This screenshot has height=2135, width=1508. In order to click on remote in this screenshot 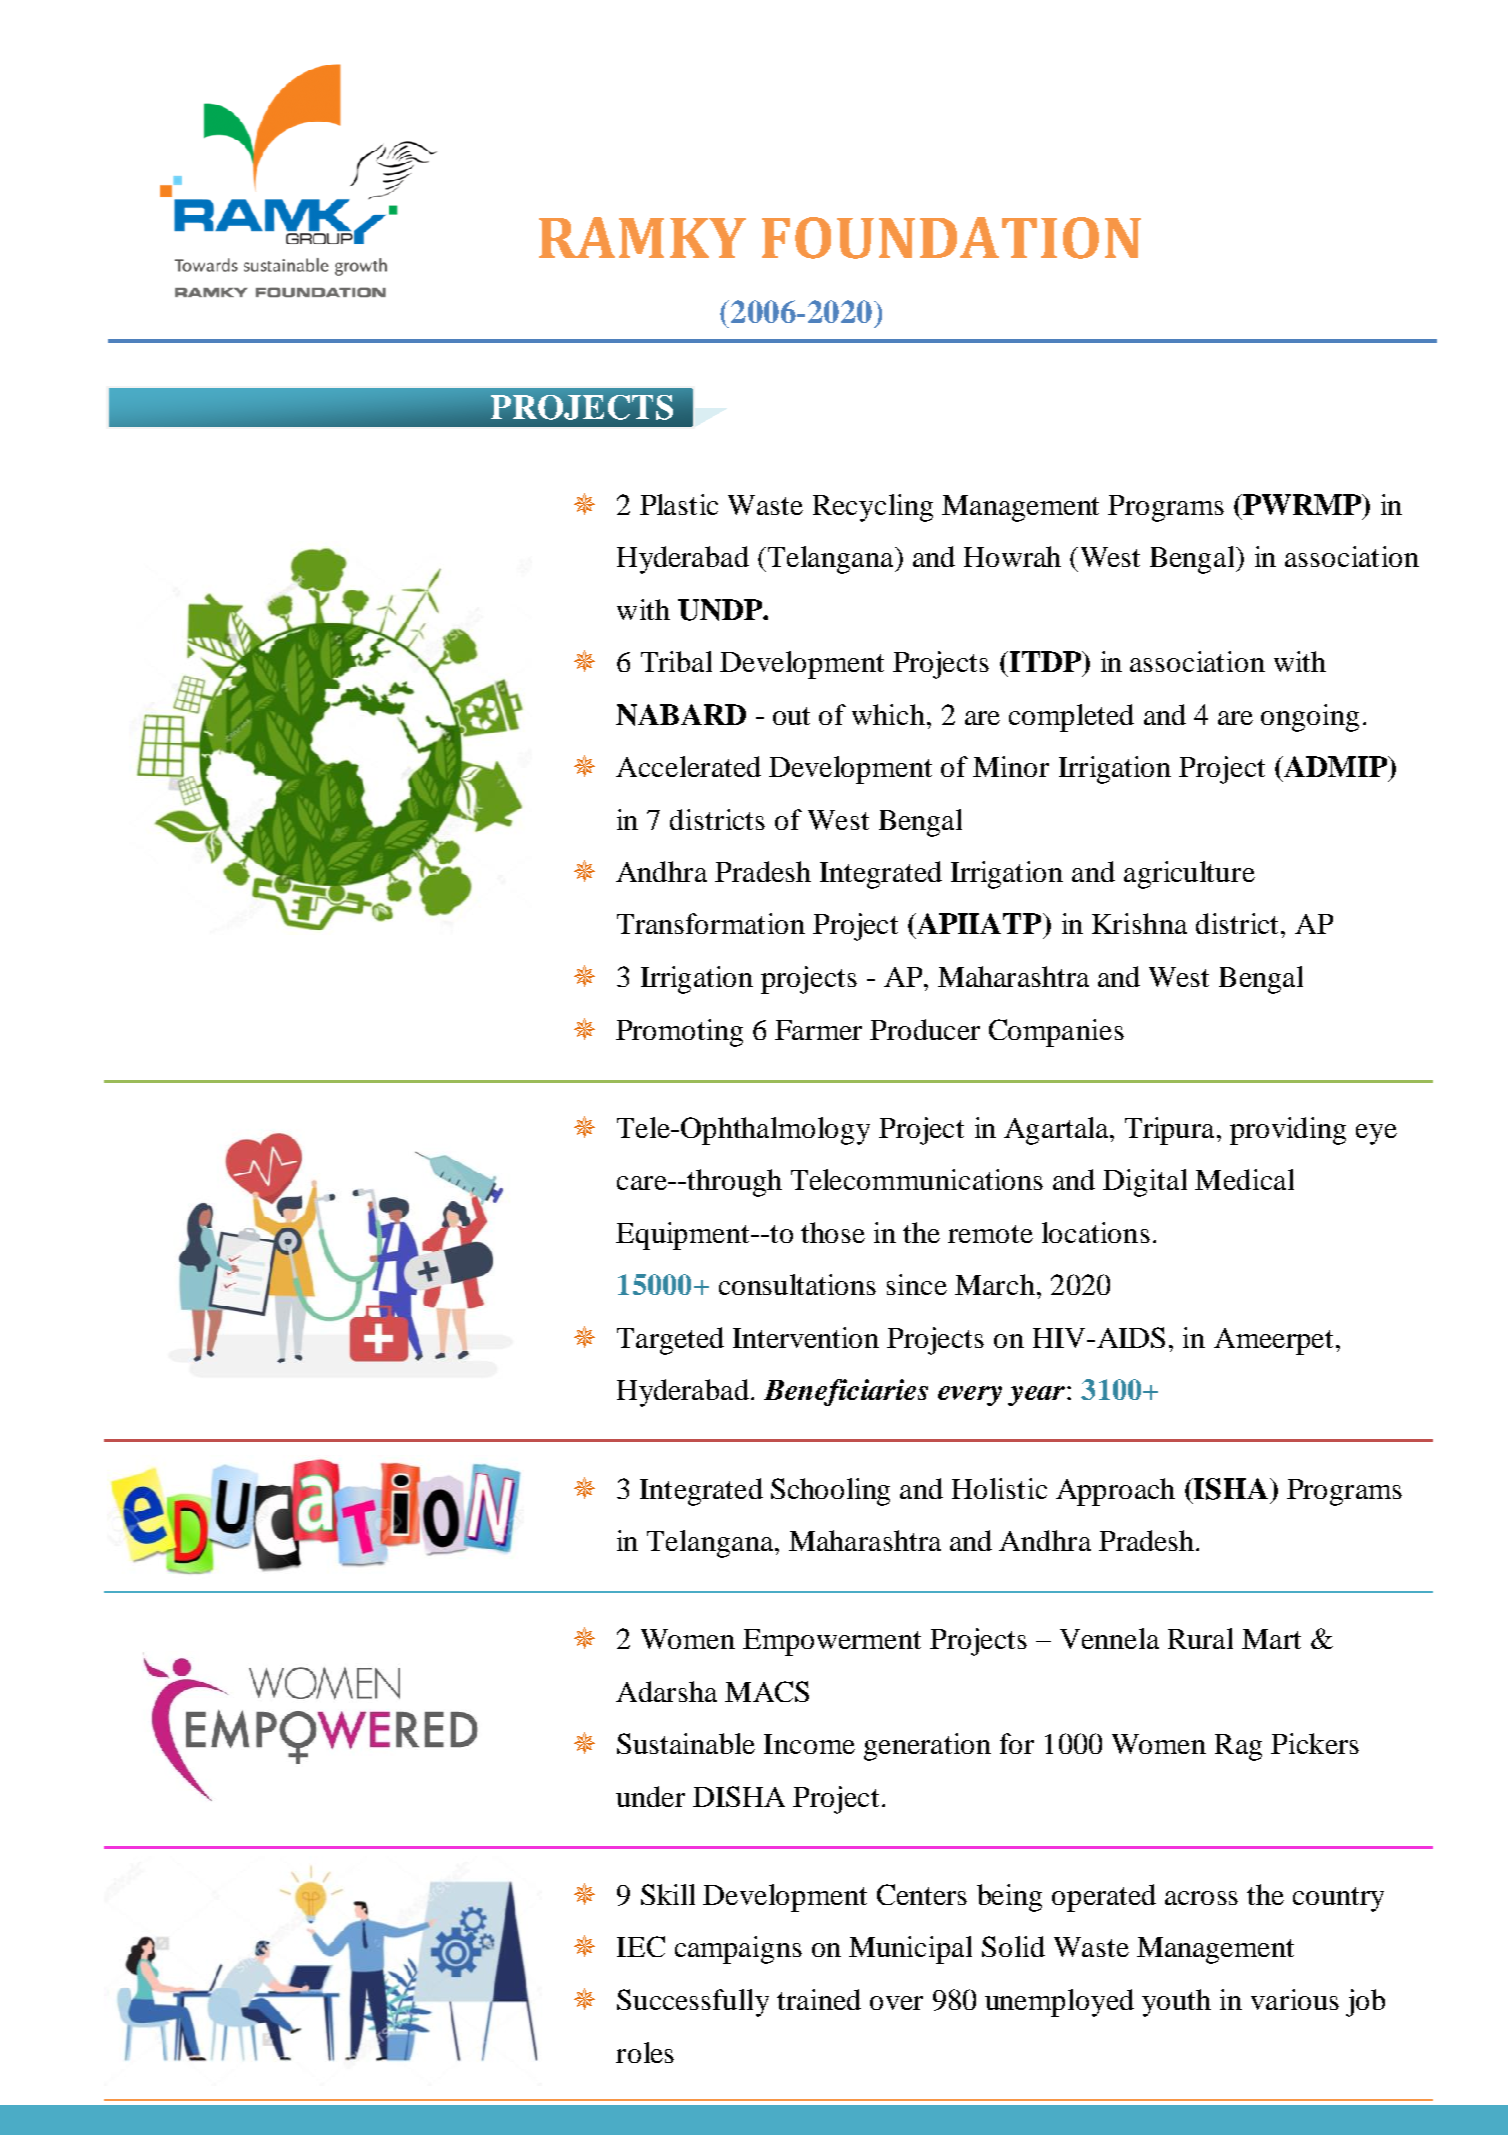, I will do `click(990, 1234)`.
